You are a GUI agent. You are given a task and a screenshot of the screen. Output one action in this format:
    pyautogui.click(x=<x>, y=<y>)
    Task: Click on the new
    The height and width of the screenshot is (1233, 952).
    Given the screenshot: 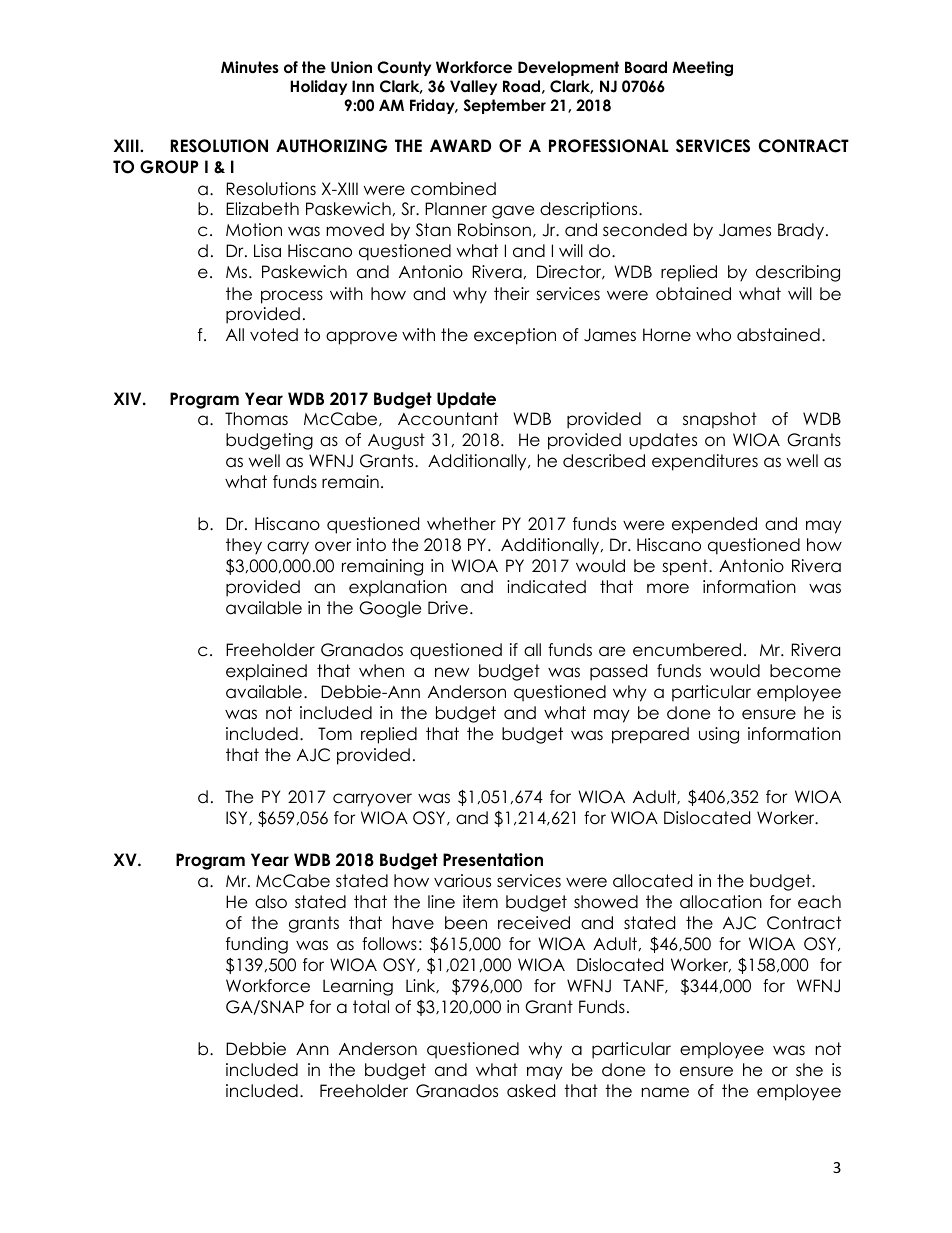 What is the action you would take?
    pyautogui.click(x=452, y=672)
